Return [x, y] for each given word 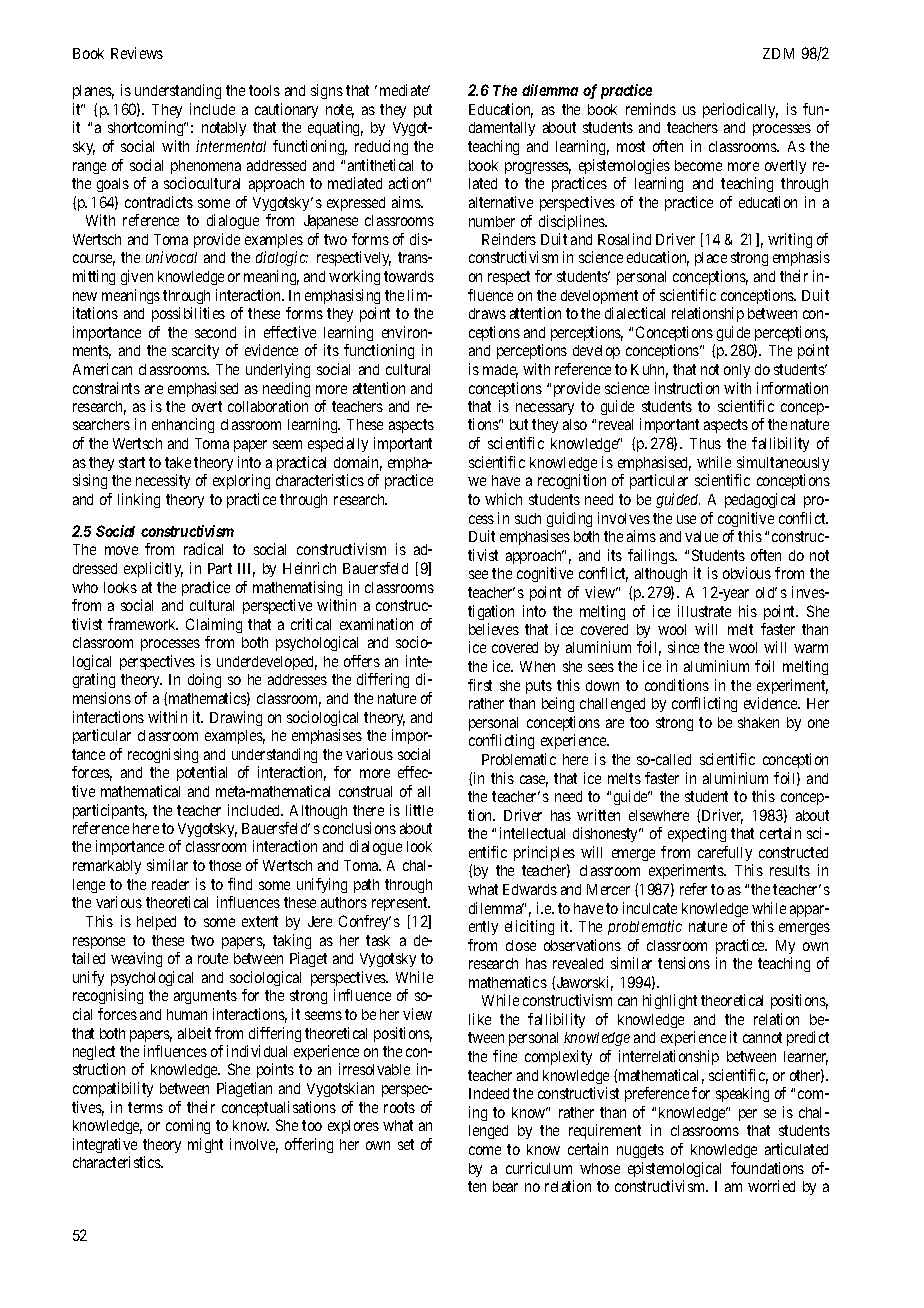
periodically [740, 110]
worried [771, 1186]
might [205, 1145]
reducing [381, 147]
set [406, 1144]
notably [224, 129]
